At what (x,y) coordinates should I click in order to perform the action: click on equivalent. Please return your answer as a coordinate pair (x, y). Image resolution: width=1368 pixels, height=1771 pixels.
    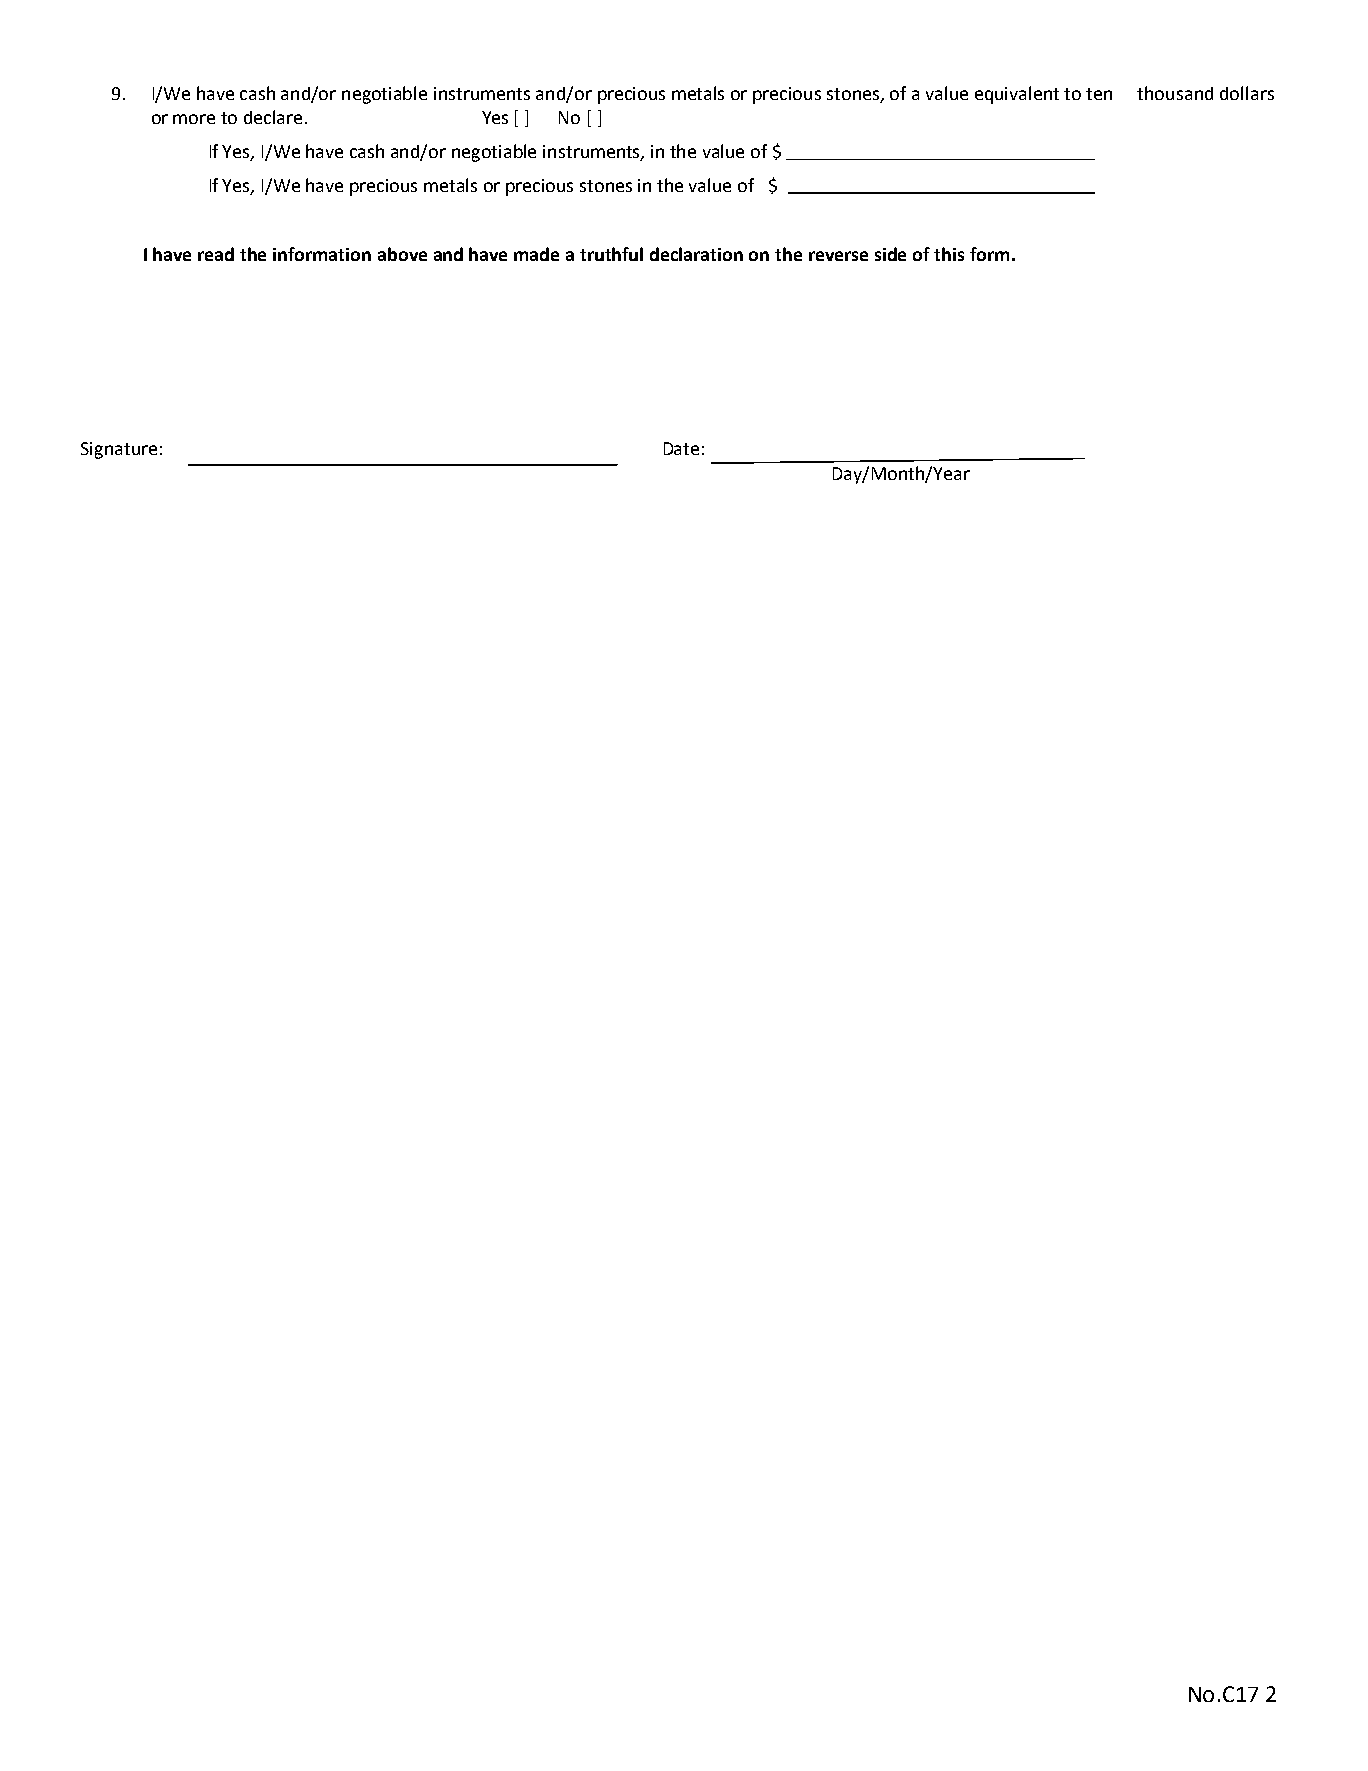
    Looking at the image, I should click on (1017, 95).
